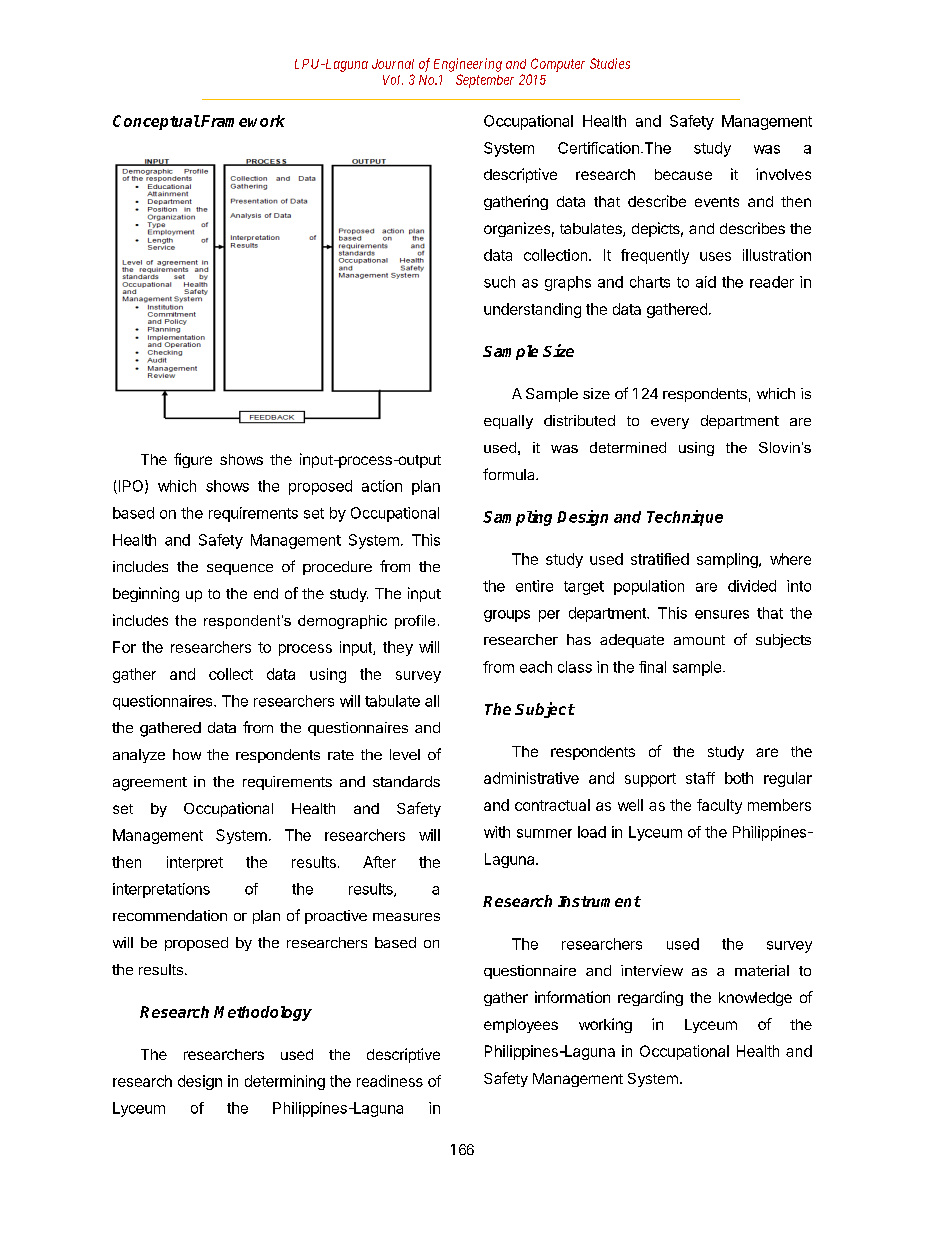 This screenshot has height=1233, width=952. What do you see at coordinates (139, 756) in the screenshot?
I see `analyze` at bounding box center [139, 756].
